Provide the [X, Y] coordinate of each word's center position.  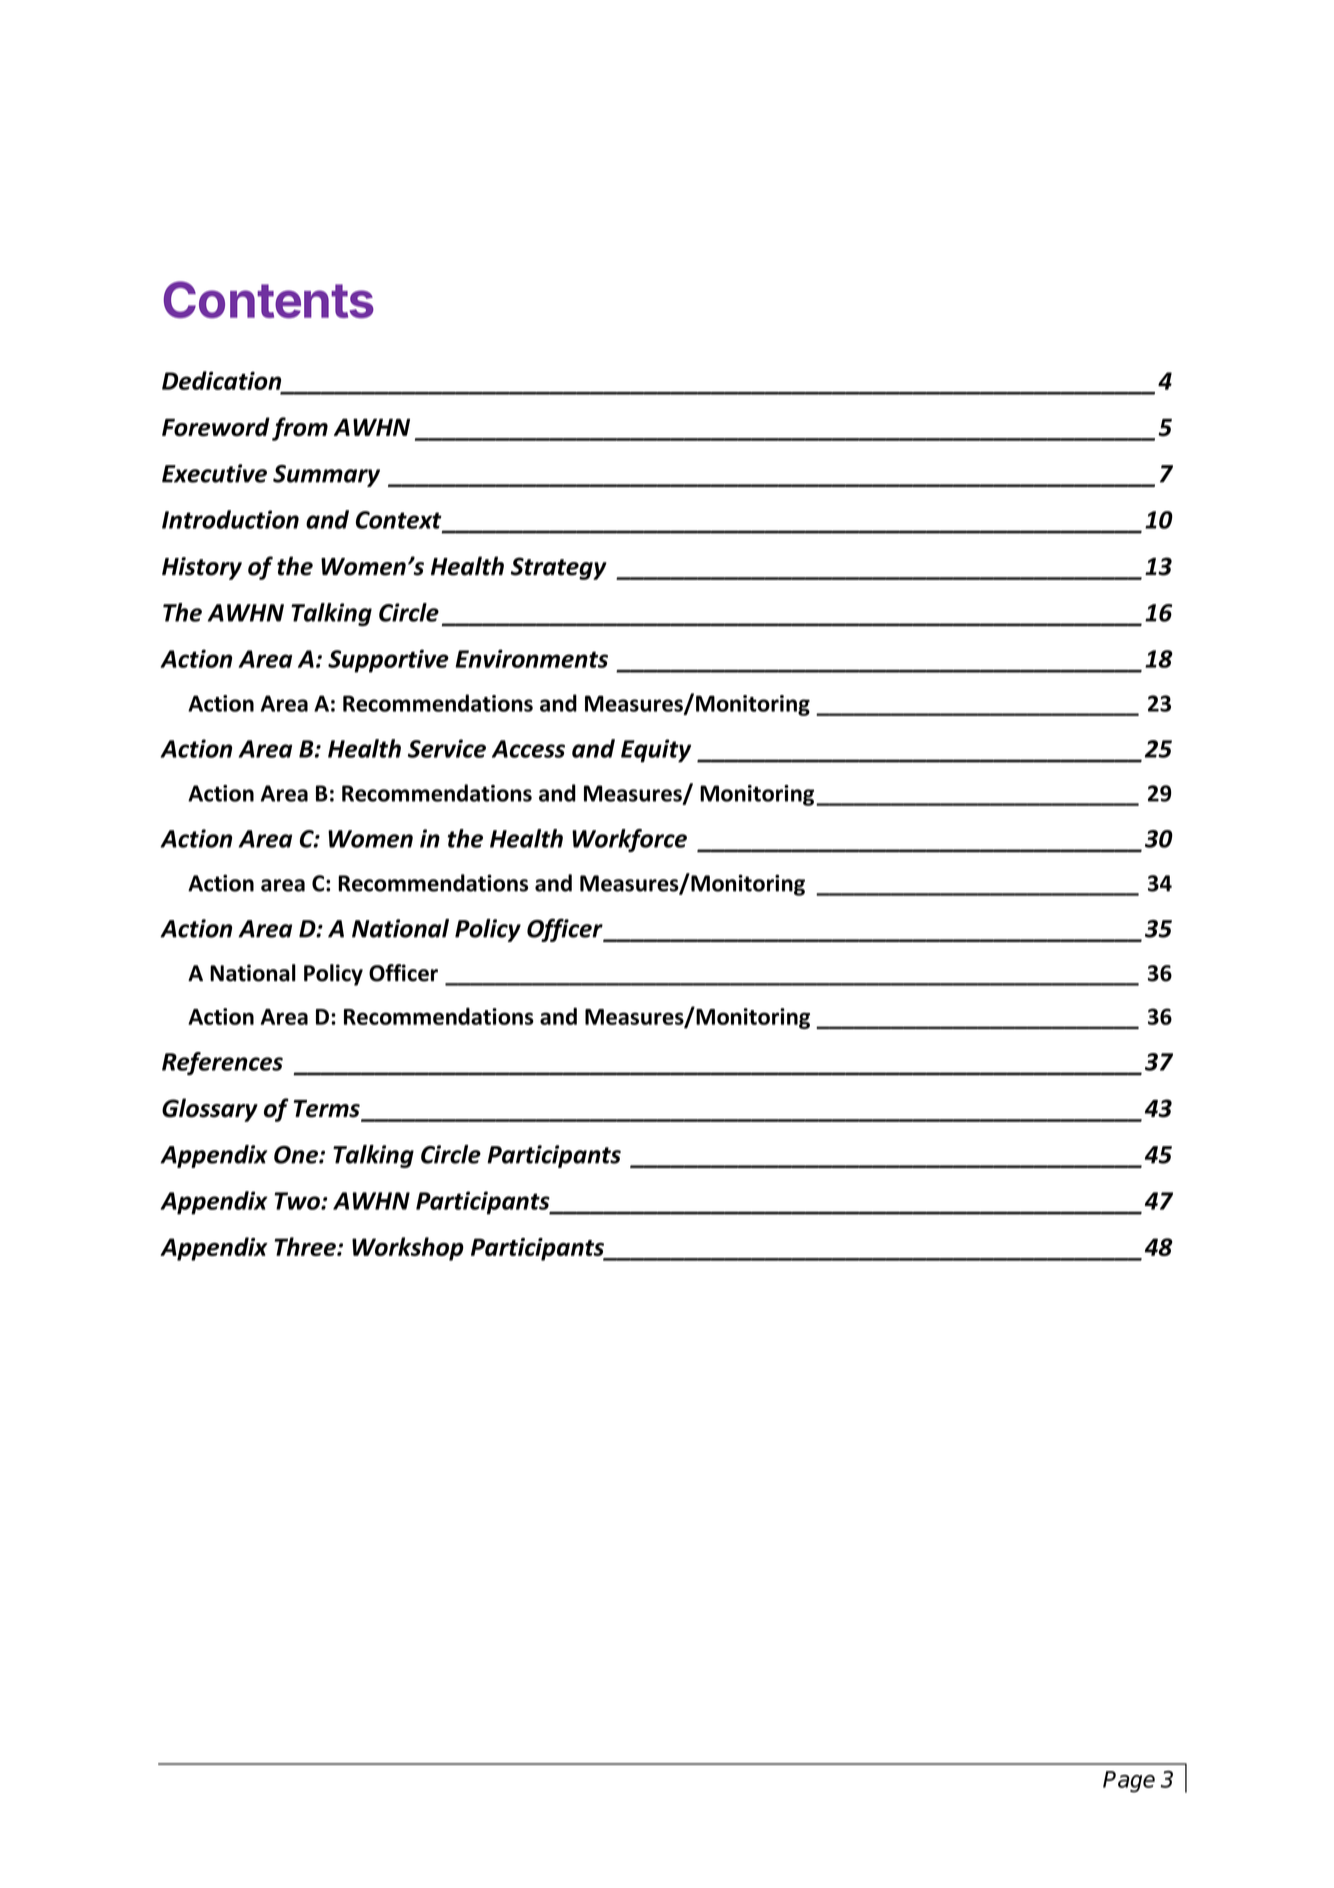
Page [1129, 1782]
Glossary [210, 1110]
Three [306, 1246]
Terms [328, 1110]
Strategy [559, 568]
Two [298, 1201]
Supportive [388, 661]
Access [528, 749]
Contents [269, 299]
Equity [656, 751]
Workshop [408, 1249]
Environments [531, 658]
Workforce [629, 840]
